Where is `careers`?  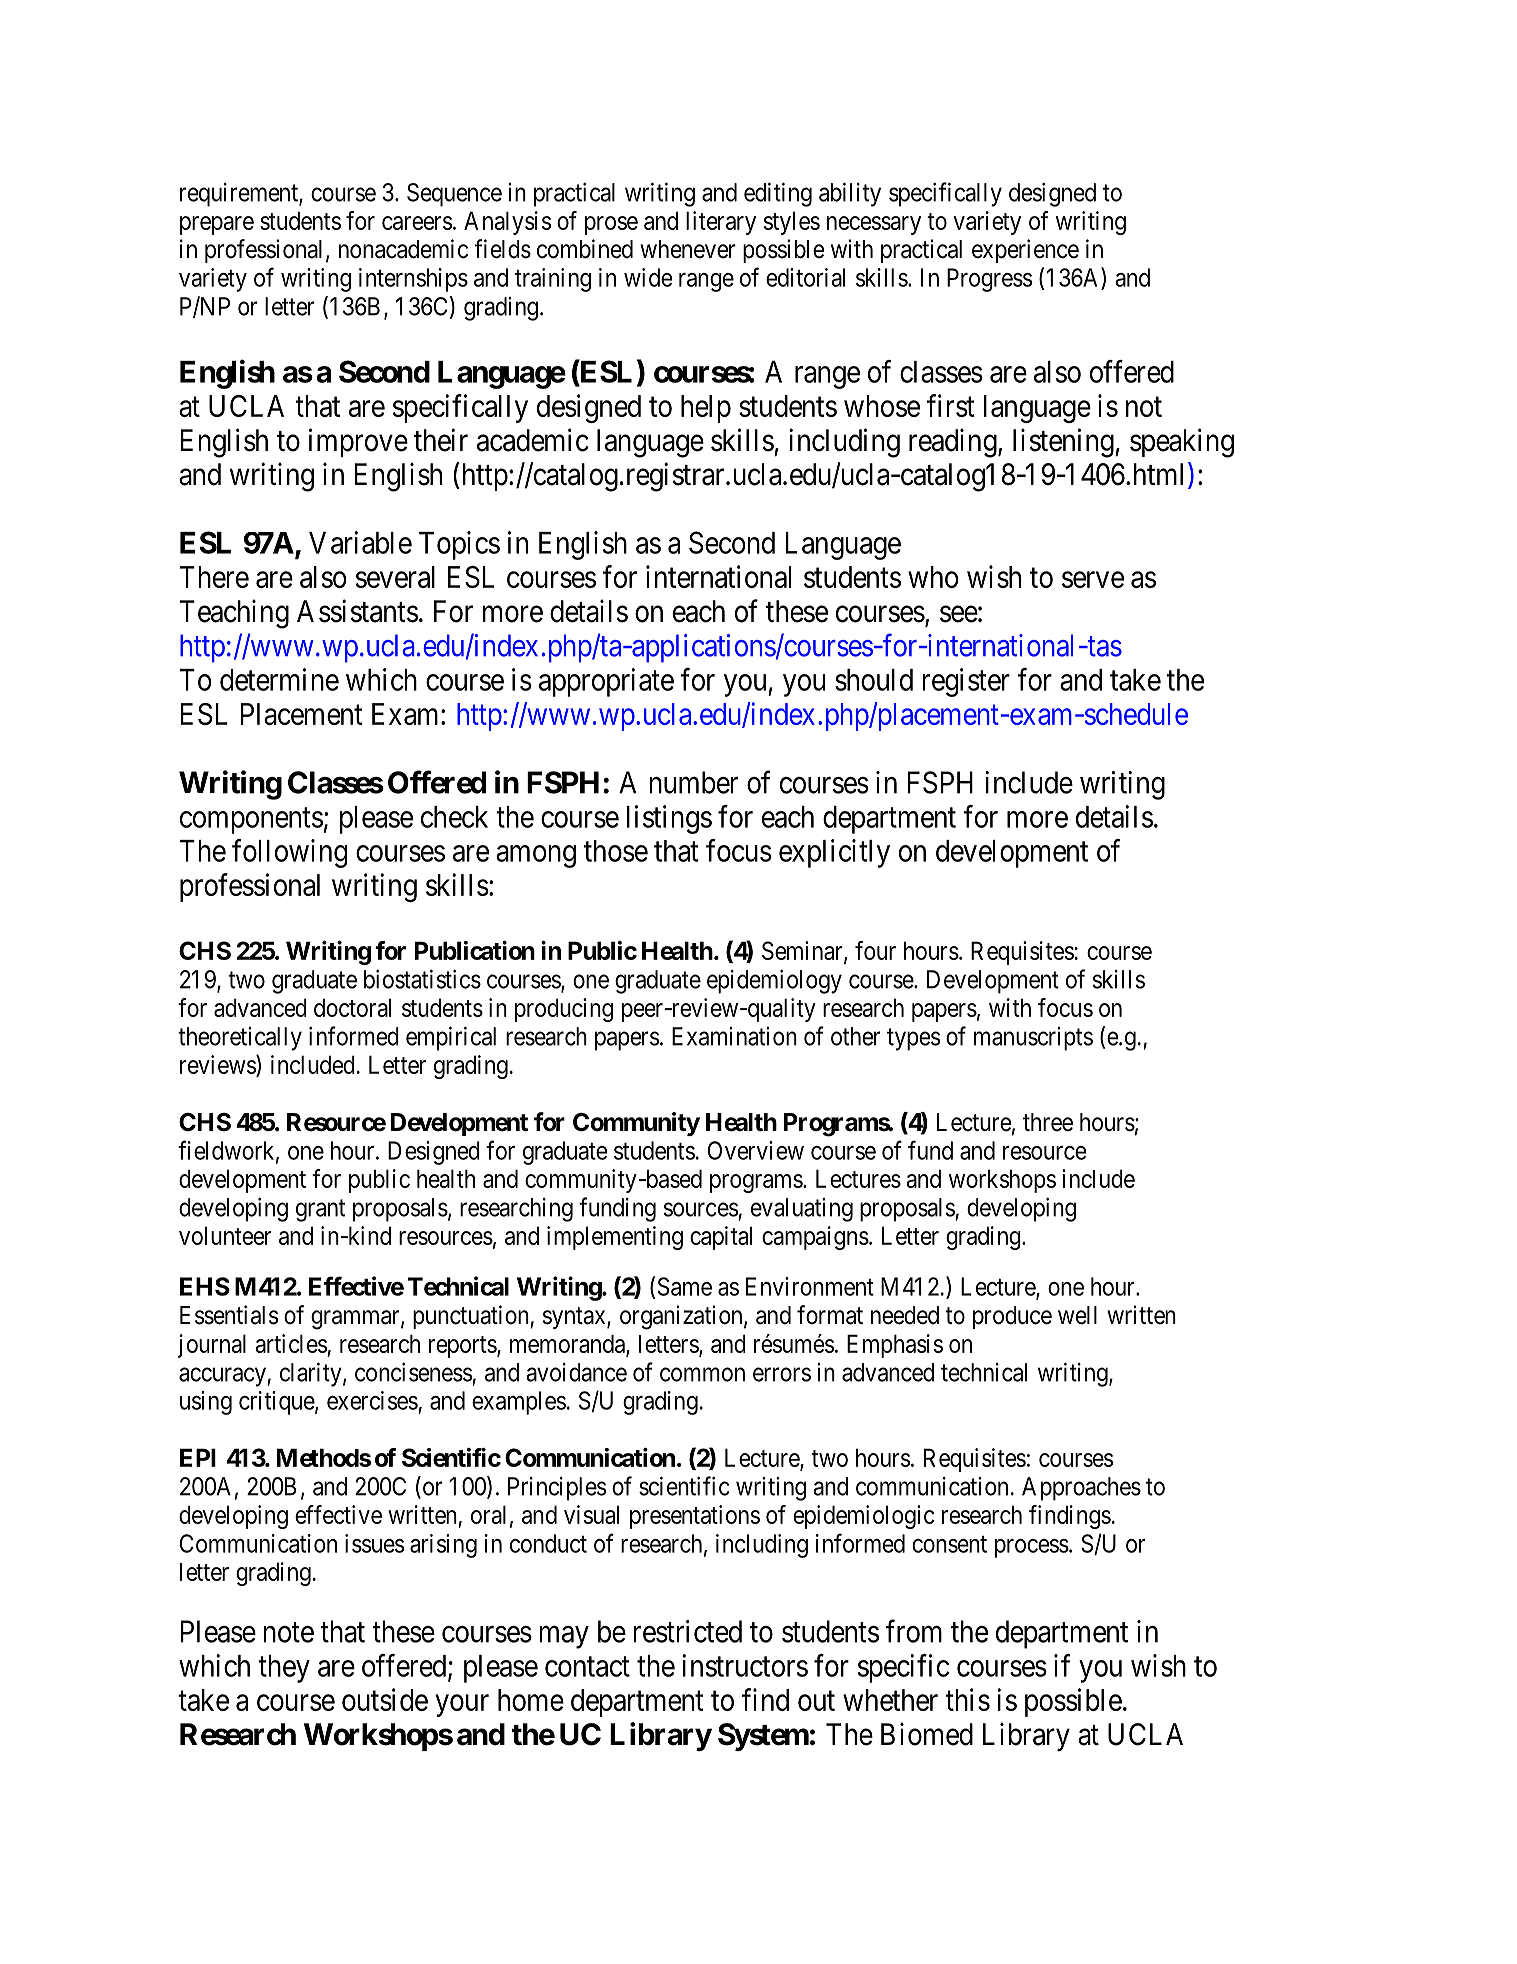 careers is located at coordinates (417, 223).
